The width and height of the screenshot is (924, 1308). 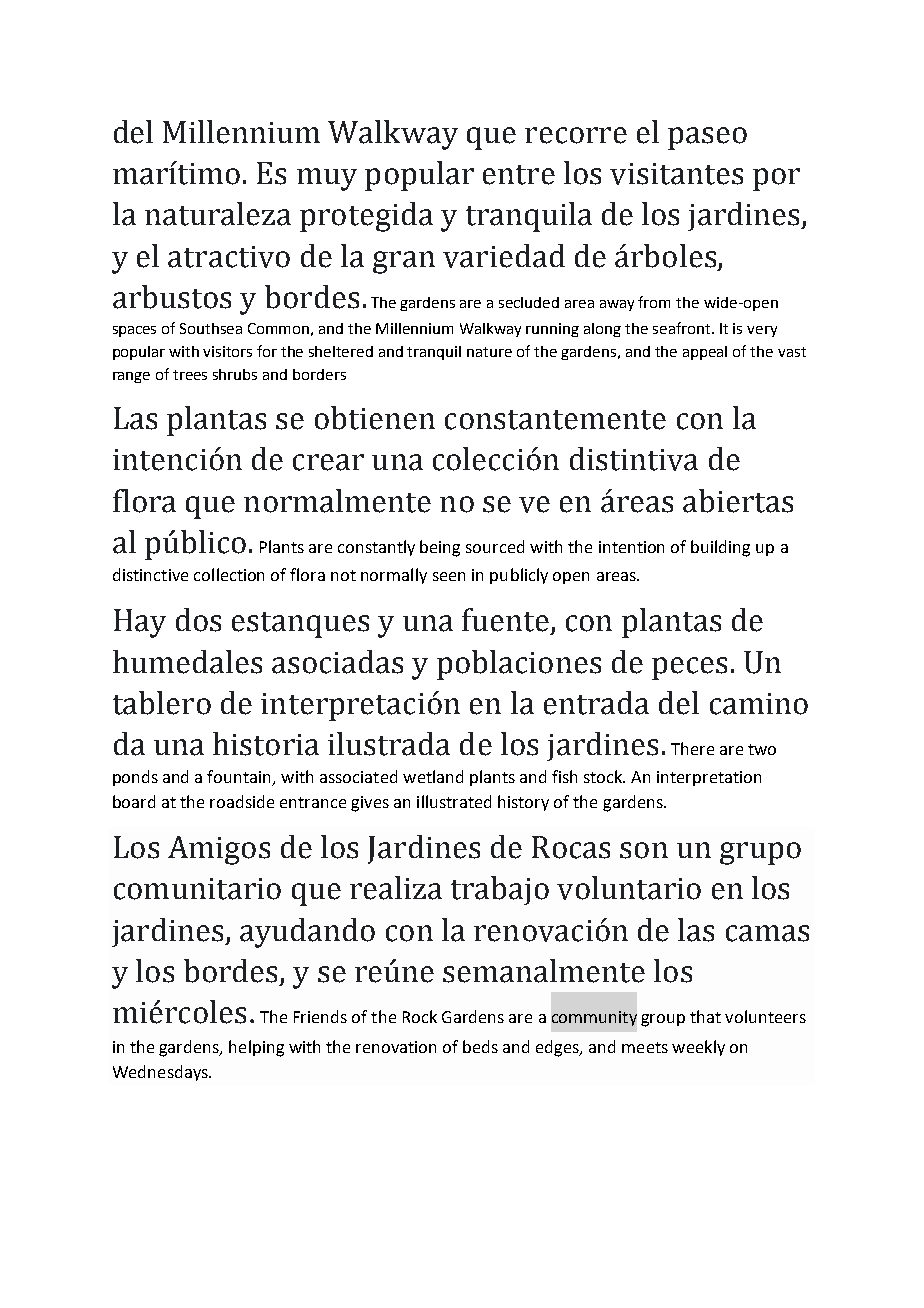 What do you see at coordinates (692, 748) in the screenshot?
I see `There` at bounding box center [692, 748].
